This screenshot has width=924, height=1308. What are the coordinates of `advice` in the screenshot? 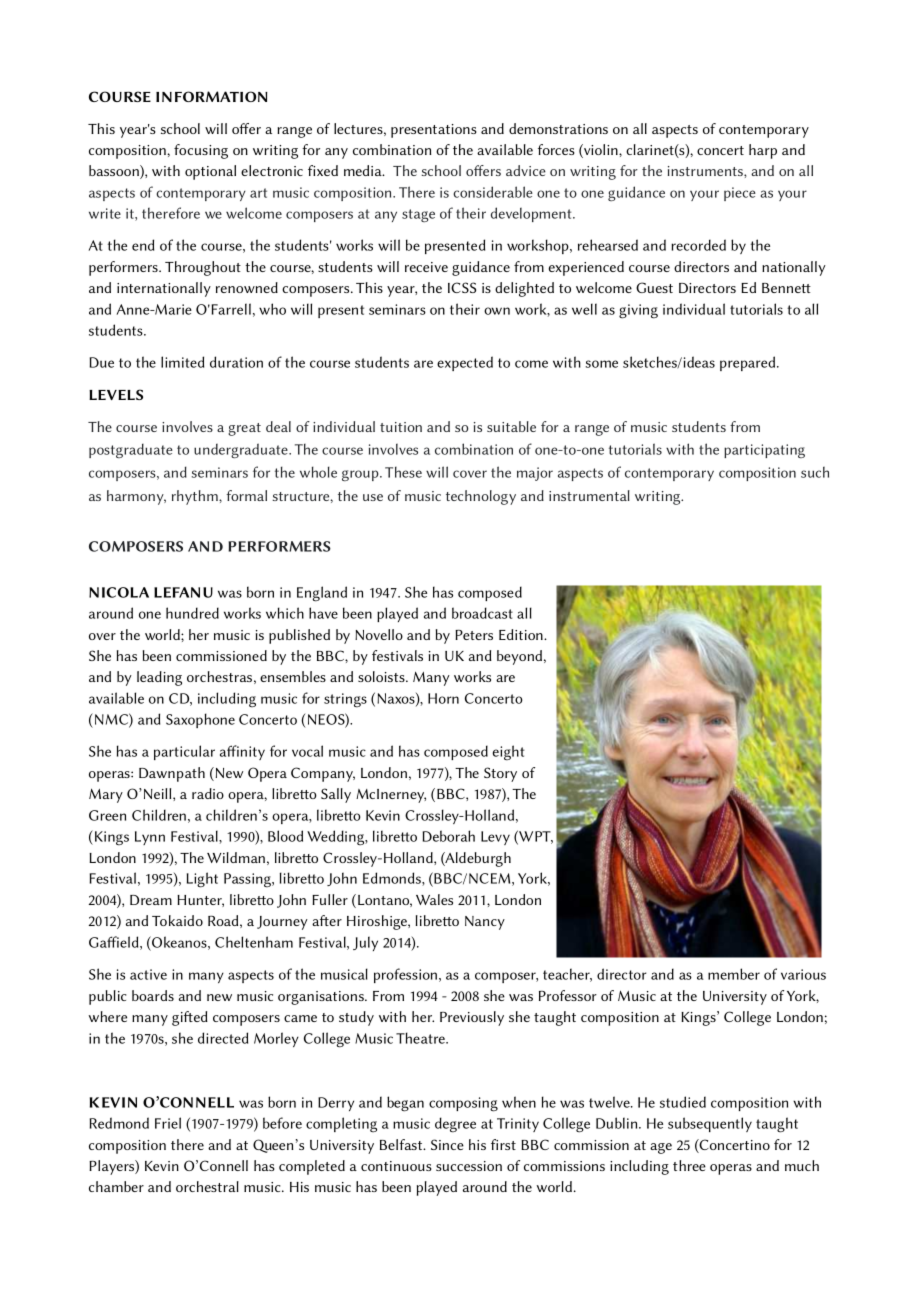 It's located at (526, 170).
